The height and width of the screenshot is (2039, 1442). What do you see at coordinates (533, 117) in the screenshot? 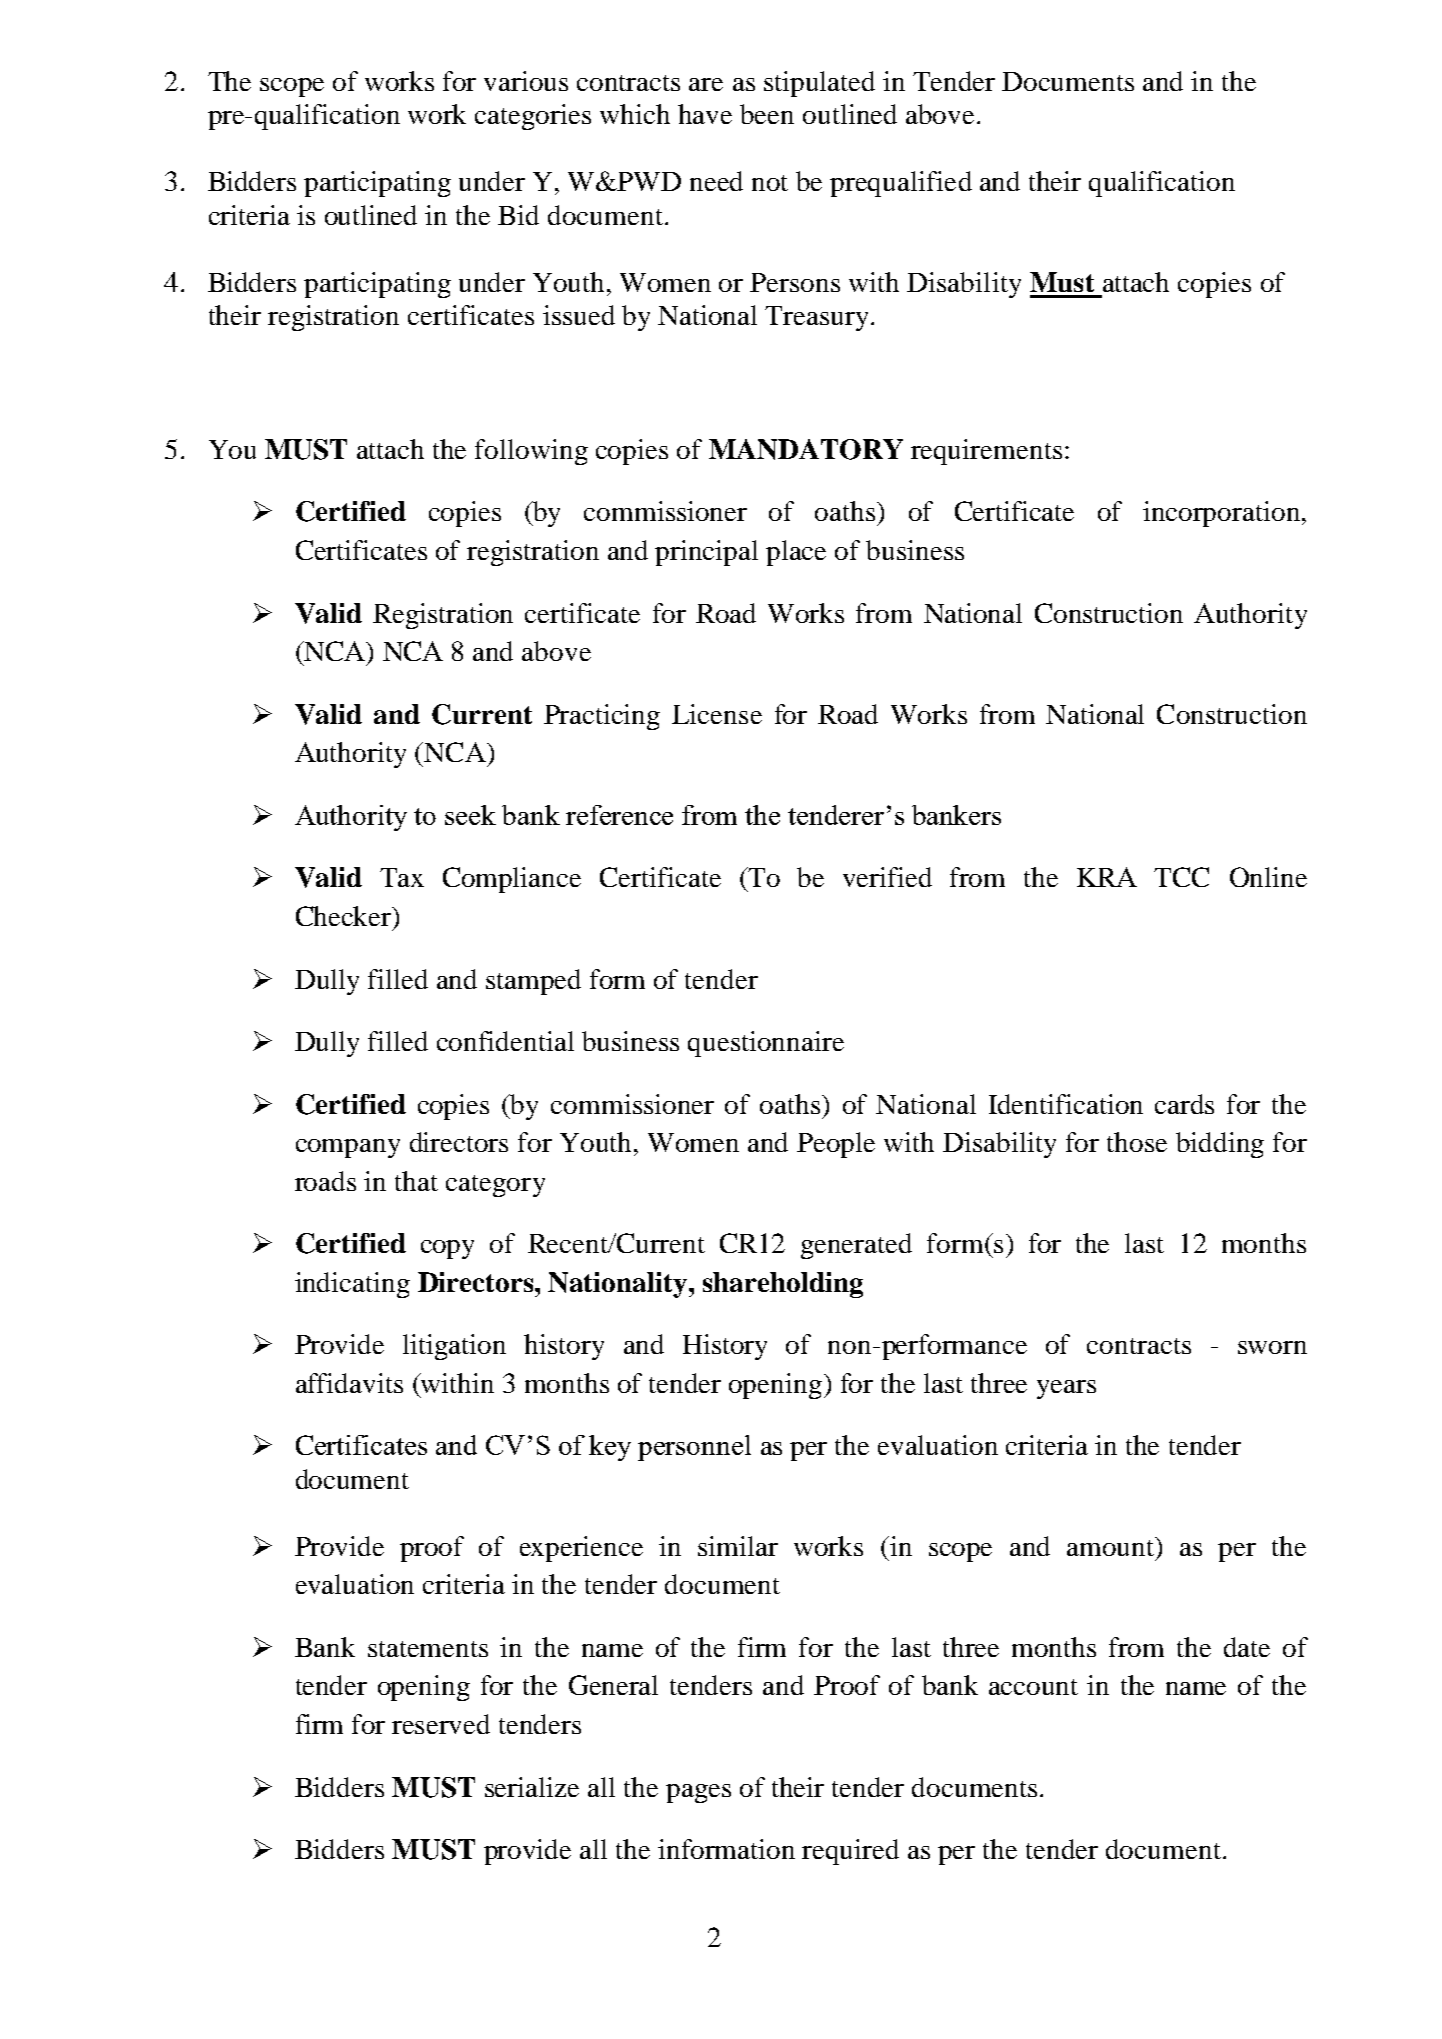
I see `categories` at bounding box center [533, 117].
